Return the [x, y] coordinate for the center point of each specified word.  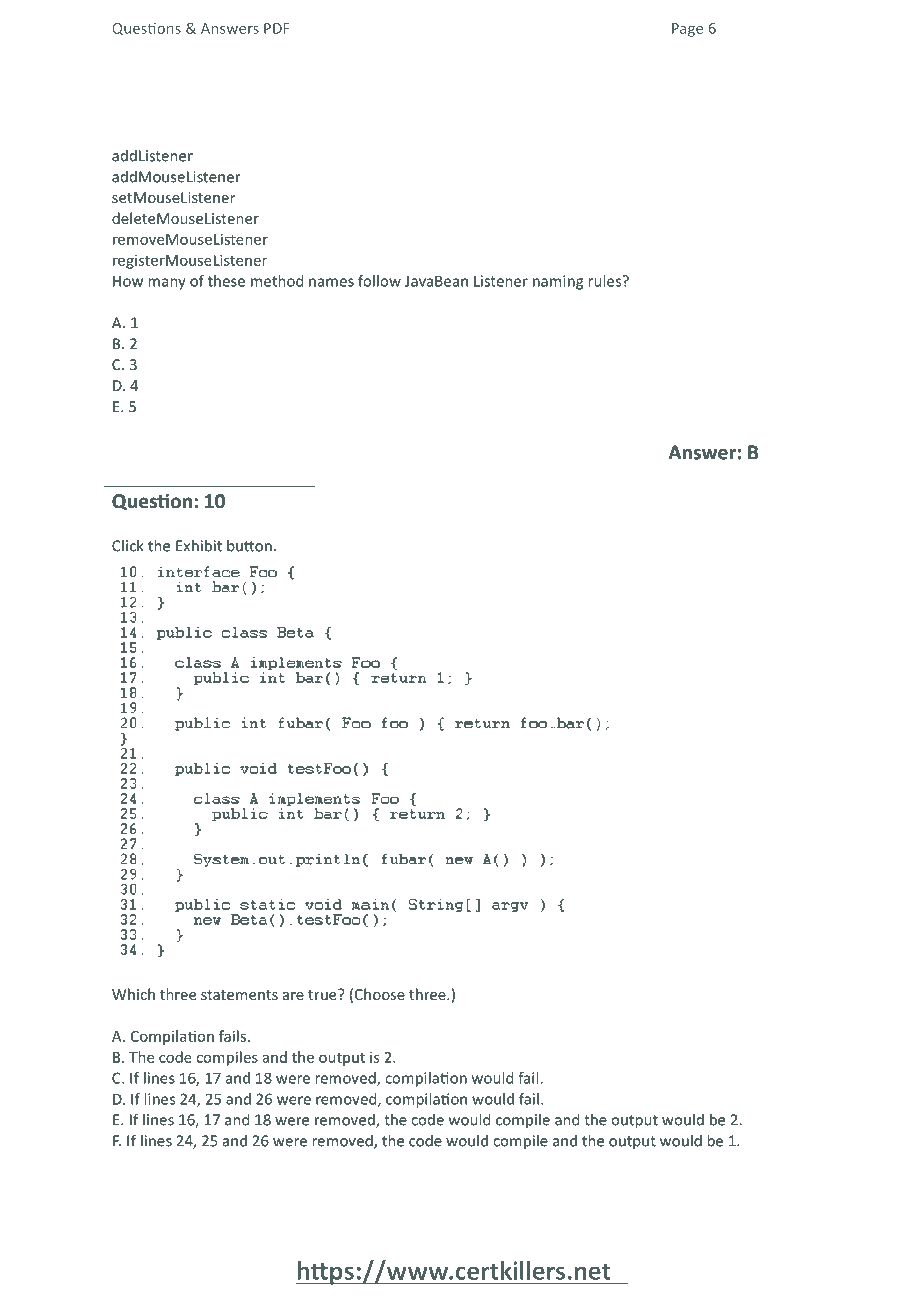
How [128, 281]
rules [606, 281]
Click [128, 545]
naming [558, 282]
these [226, 281]
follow [379, 281]
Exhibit [199, 545]
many [166, 284]
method [277, 281]
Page [687, 30]
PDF [277, 28]
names [331, 282]
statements [239, 995]
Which [133, 994]
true [323, 994]
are [293, 996]
